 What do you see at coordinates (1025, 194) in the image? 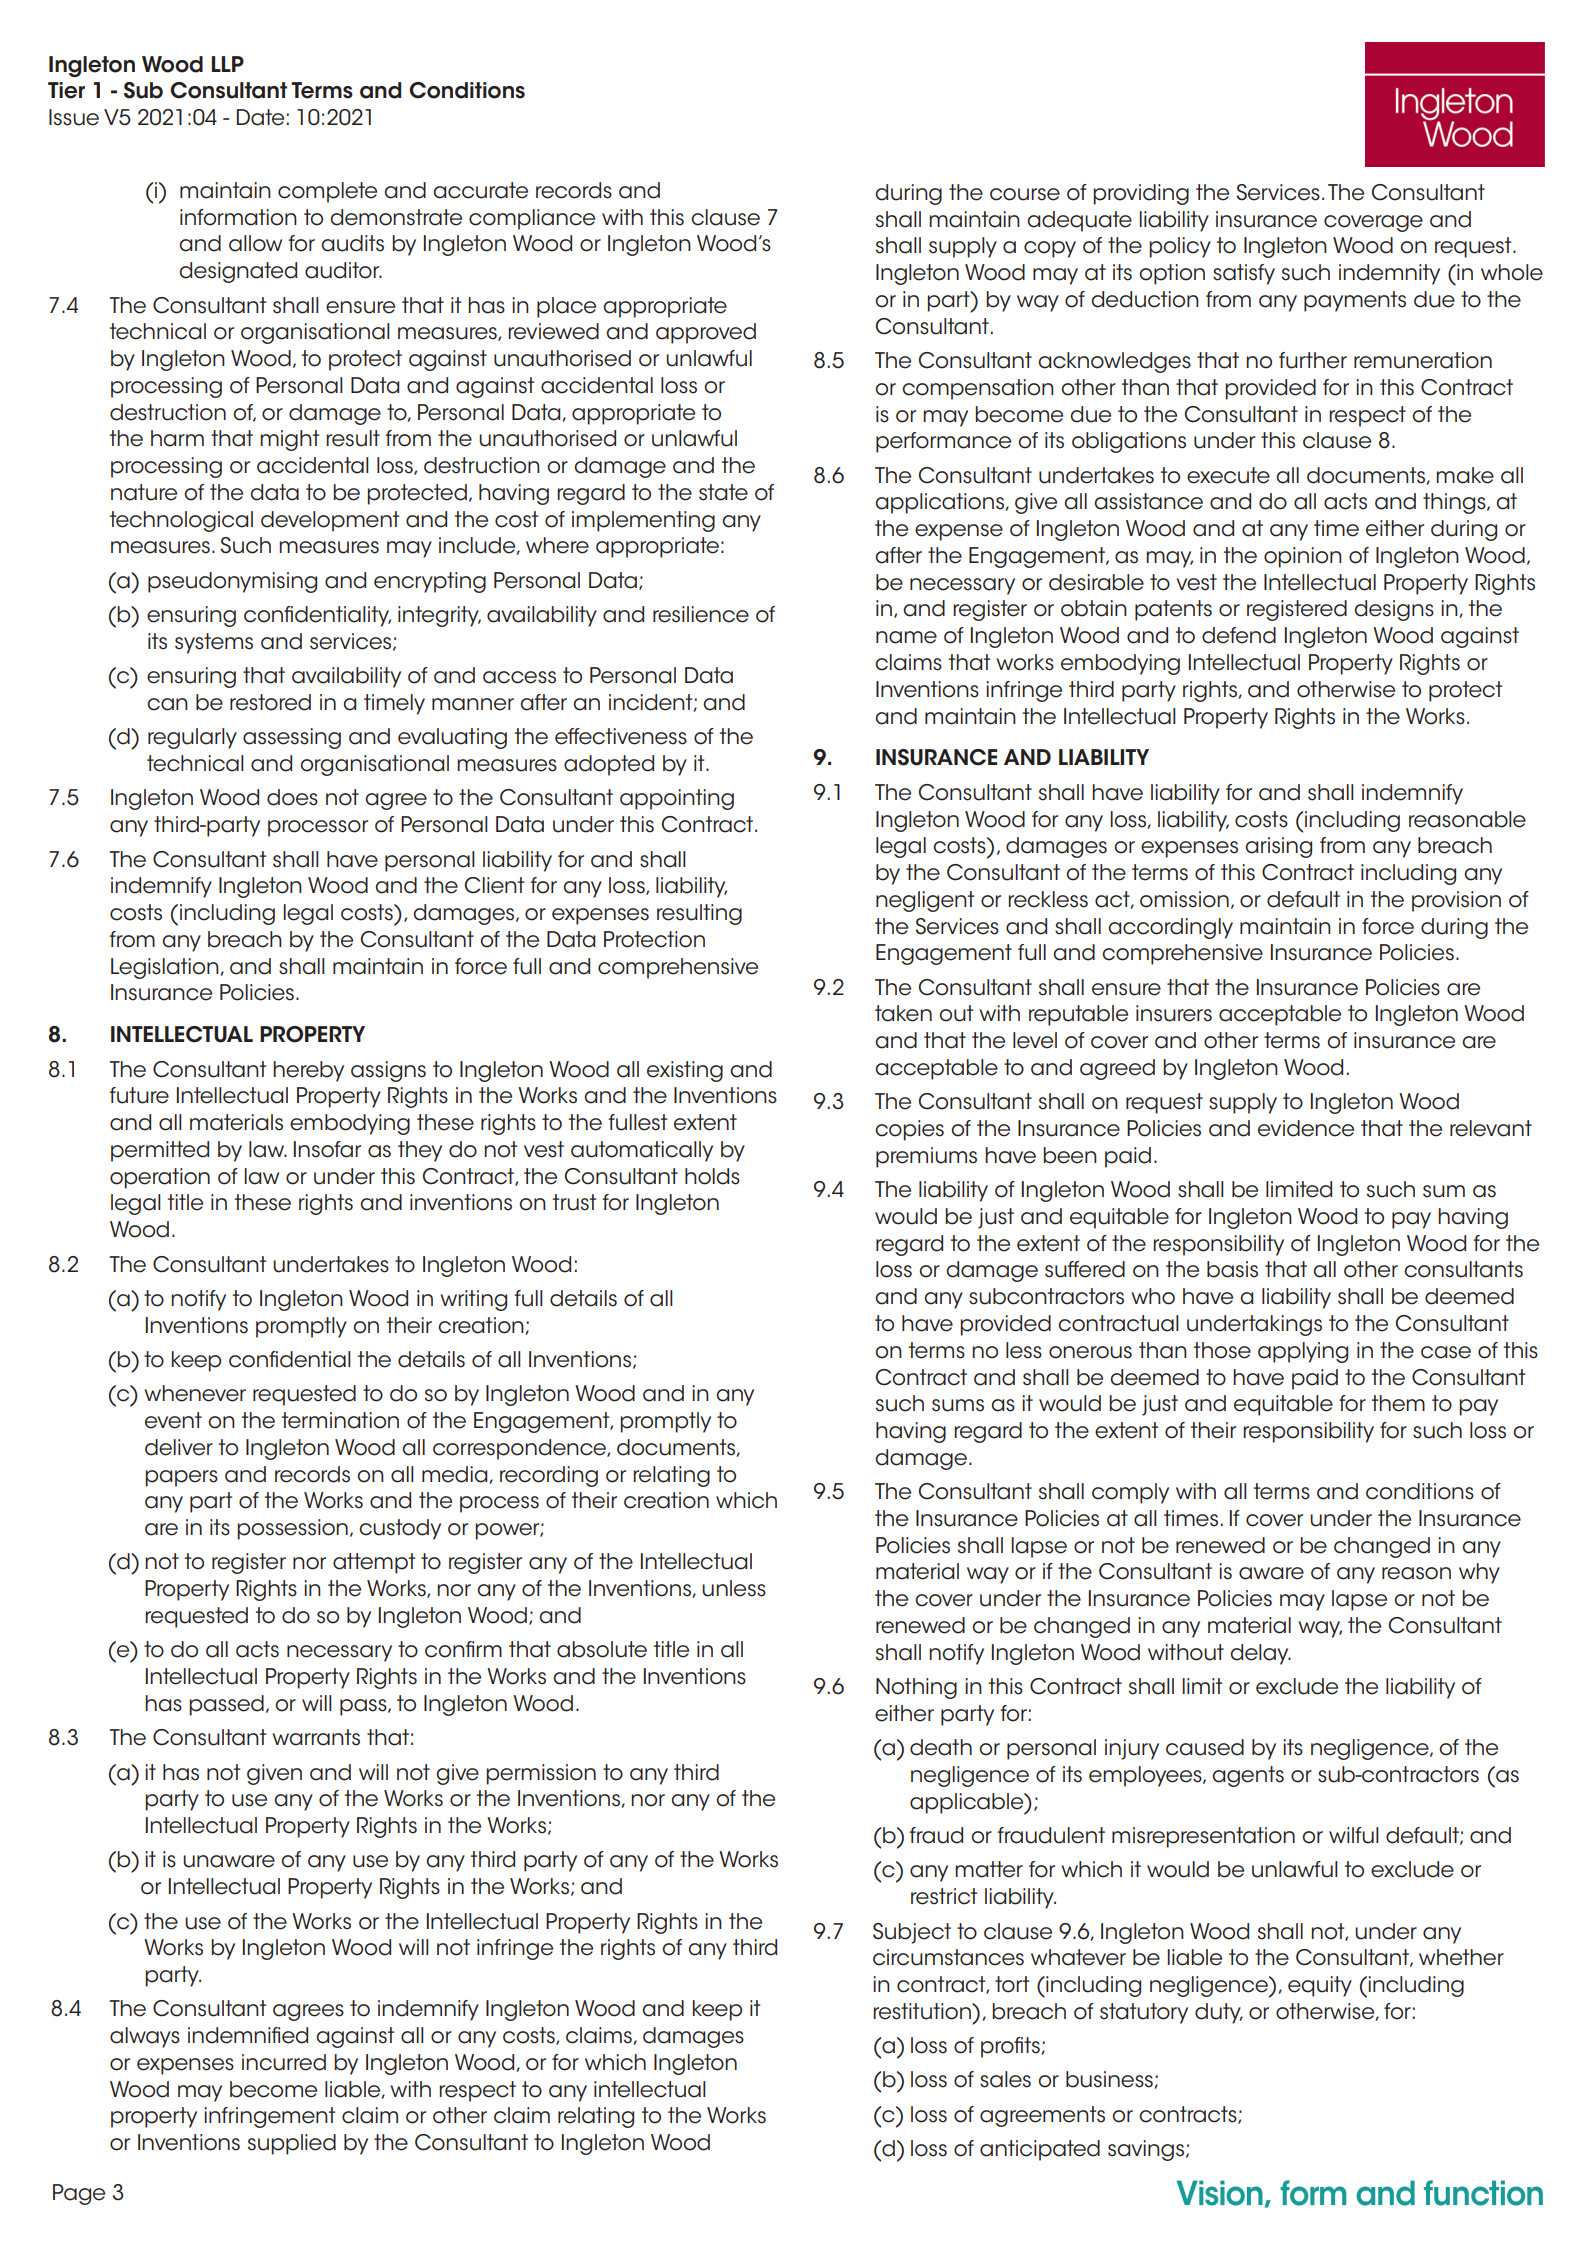
I see `course` at bounding box center [1025, 194].
